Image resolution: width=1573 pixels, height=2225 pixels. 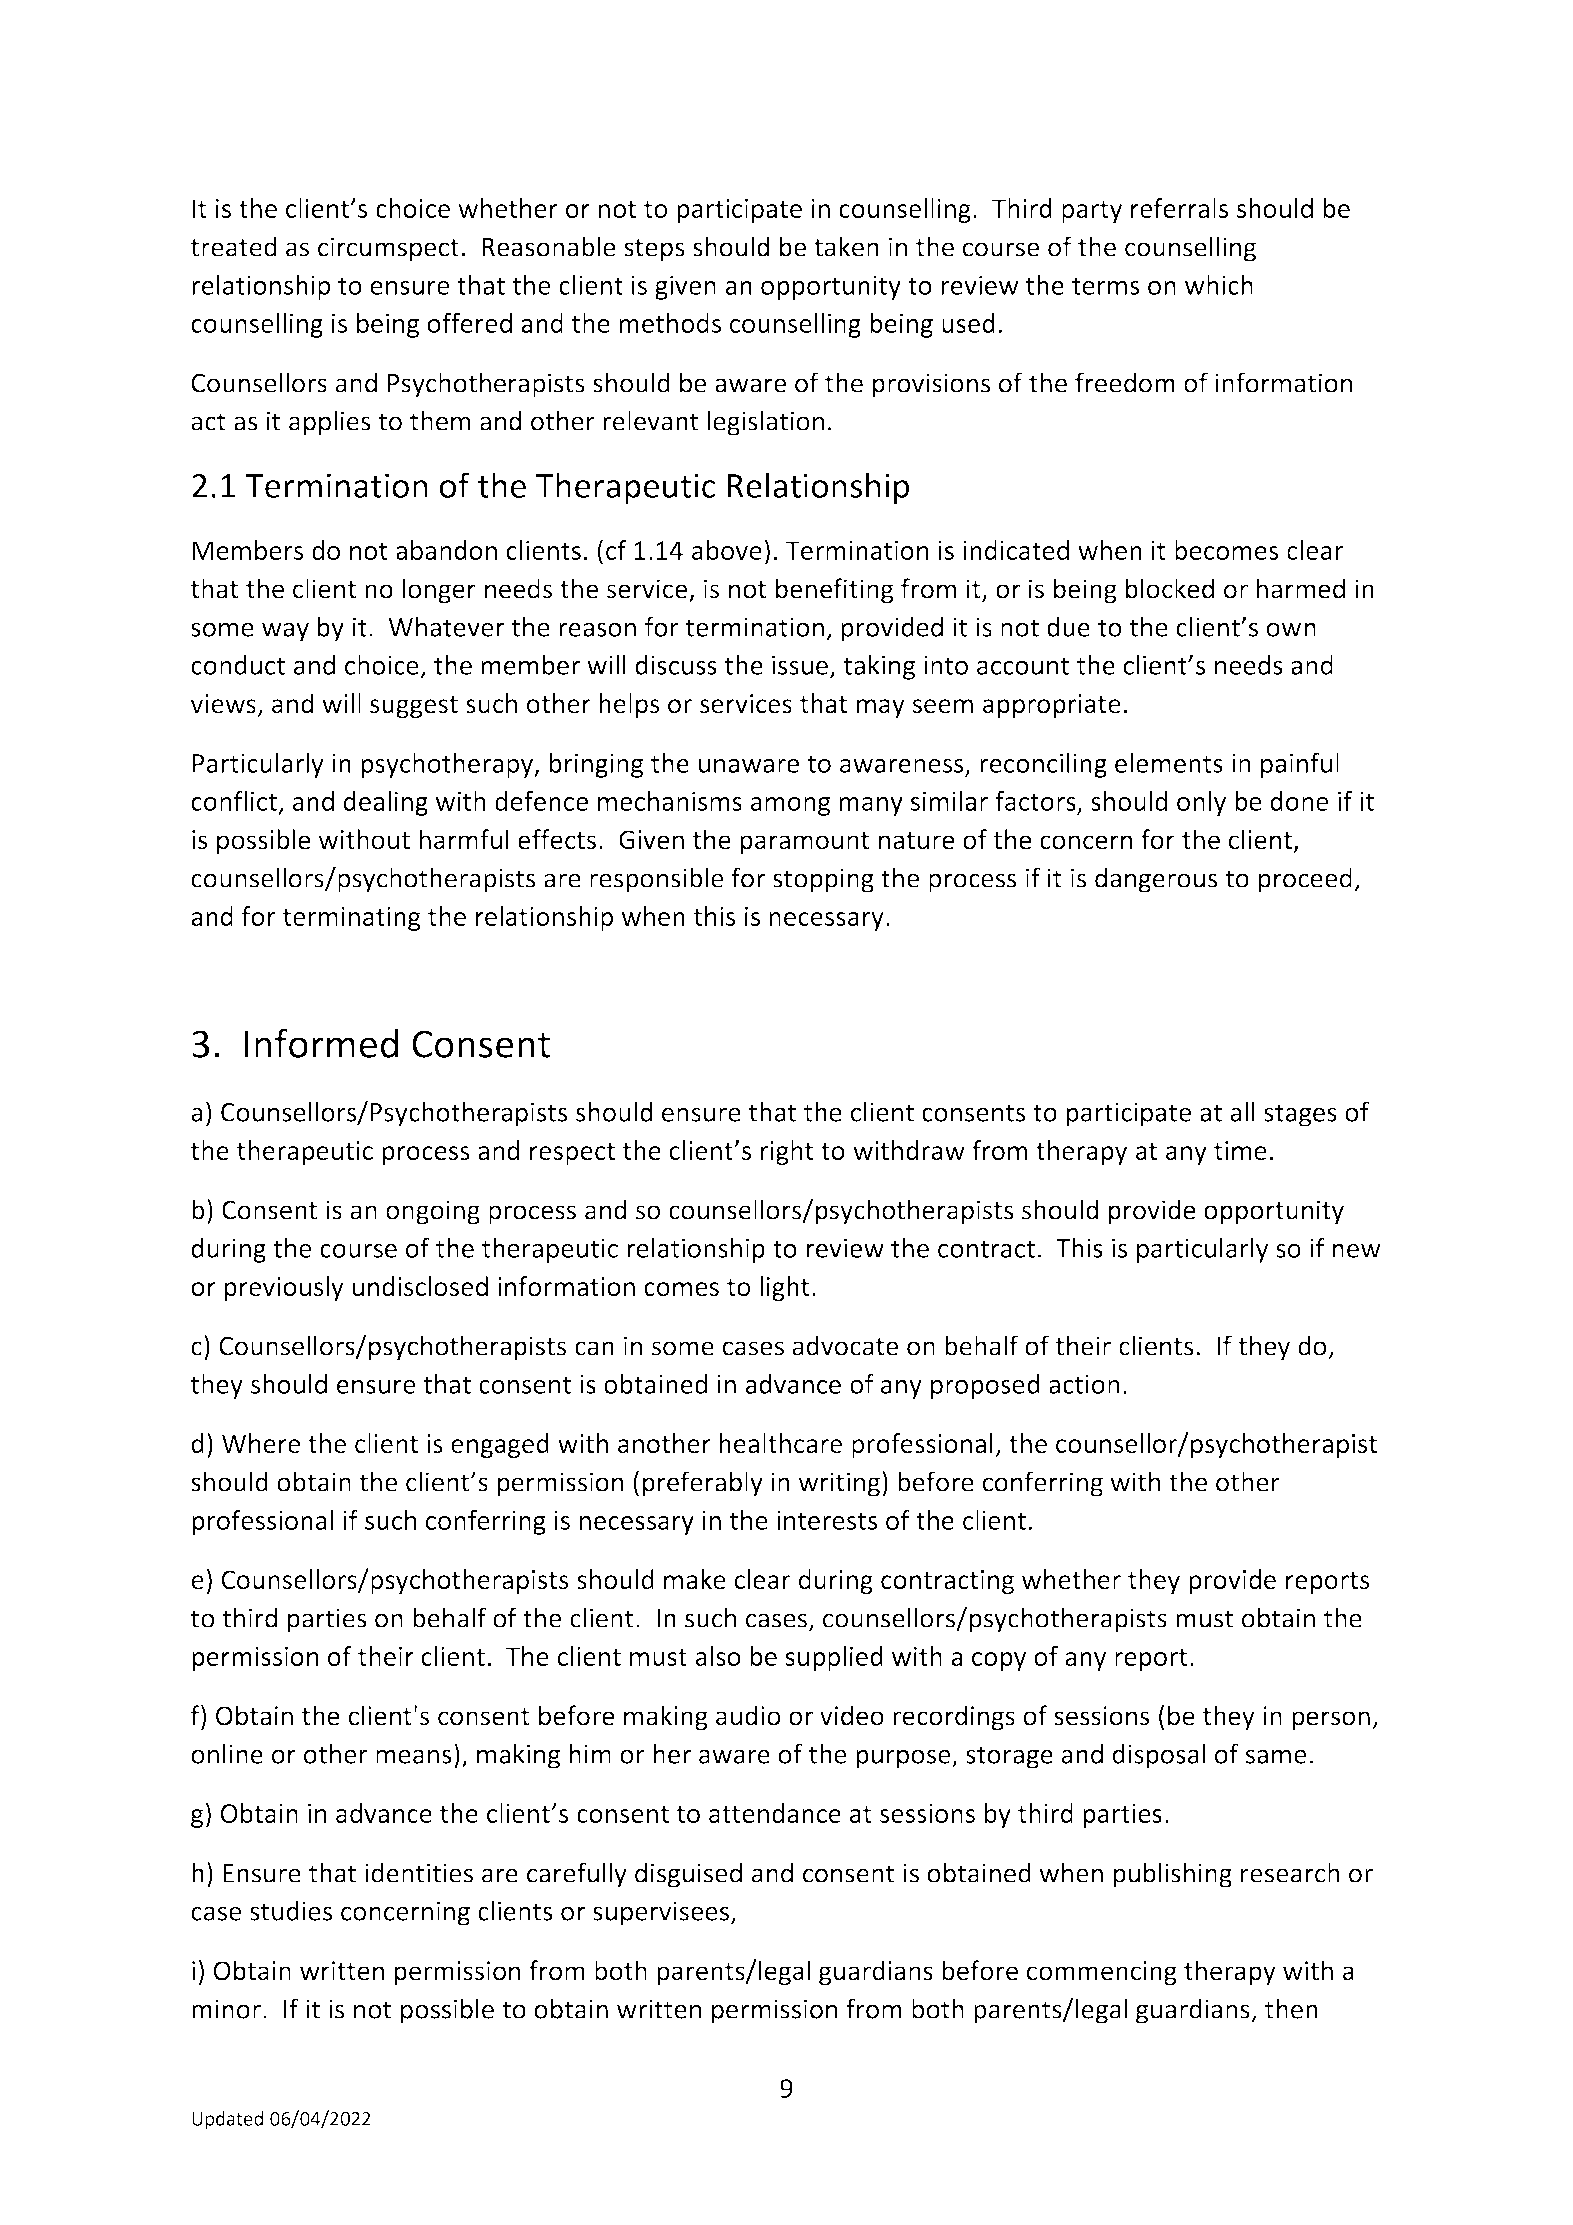 What do you see at coordinates (1240, 1150) in the screenshot?
I see `time` at bounding box center [1240, 1150].
